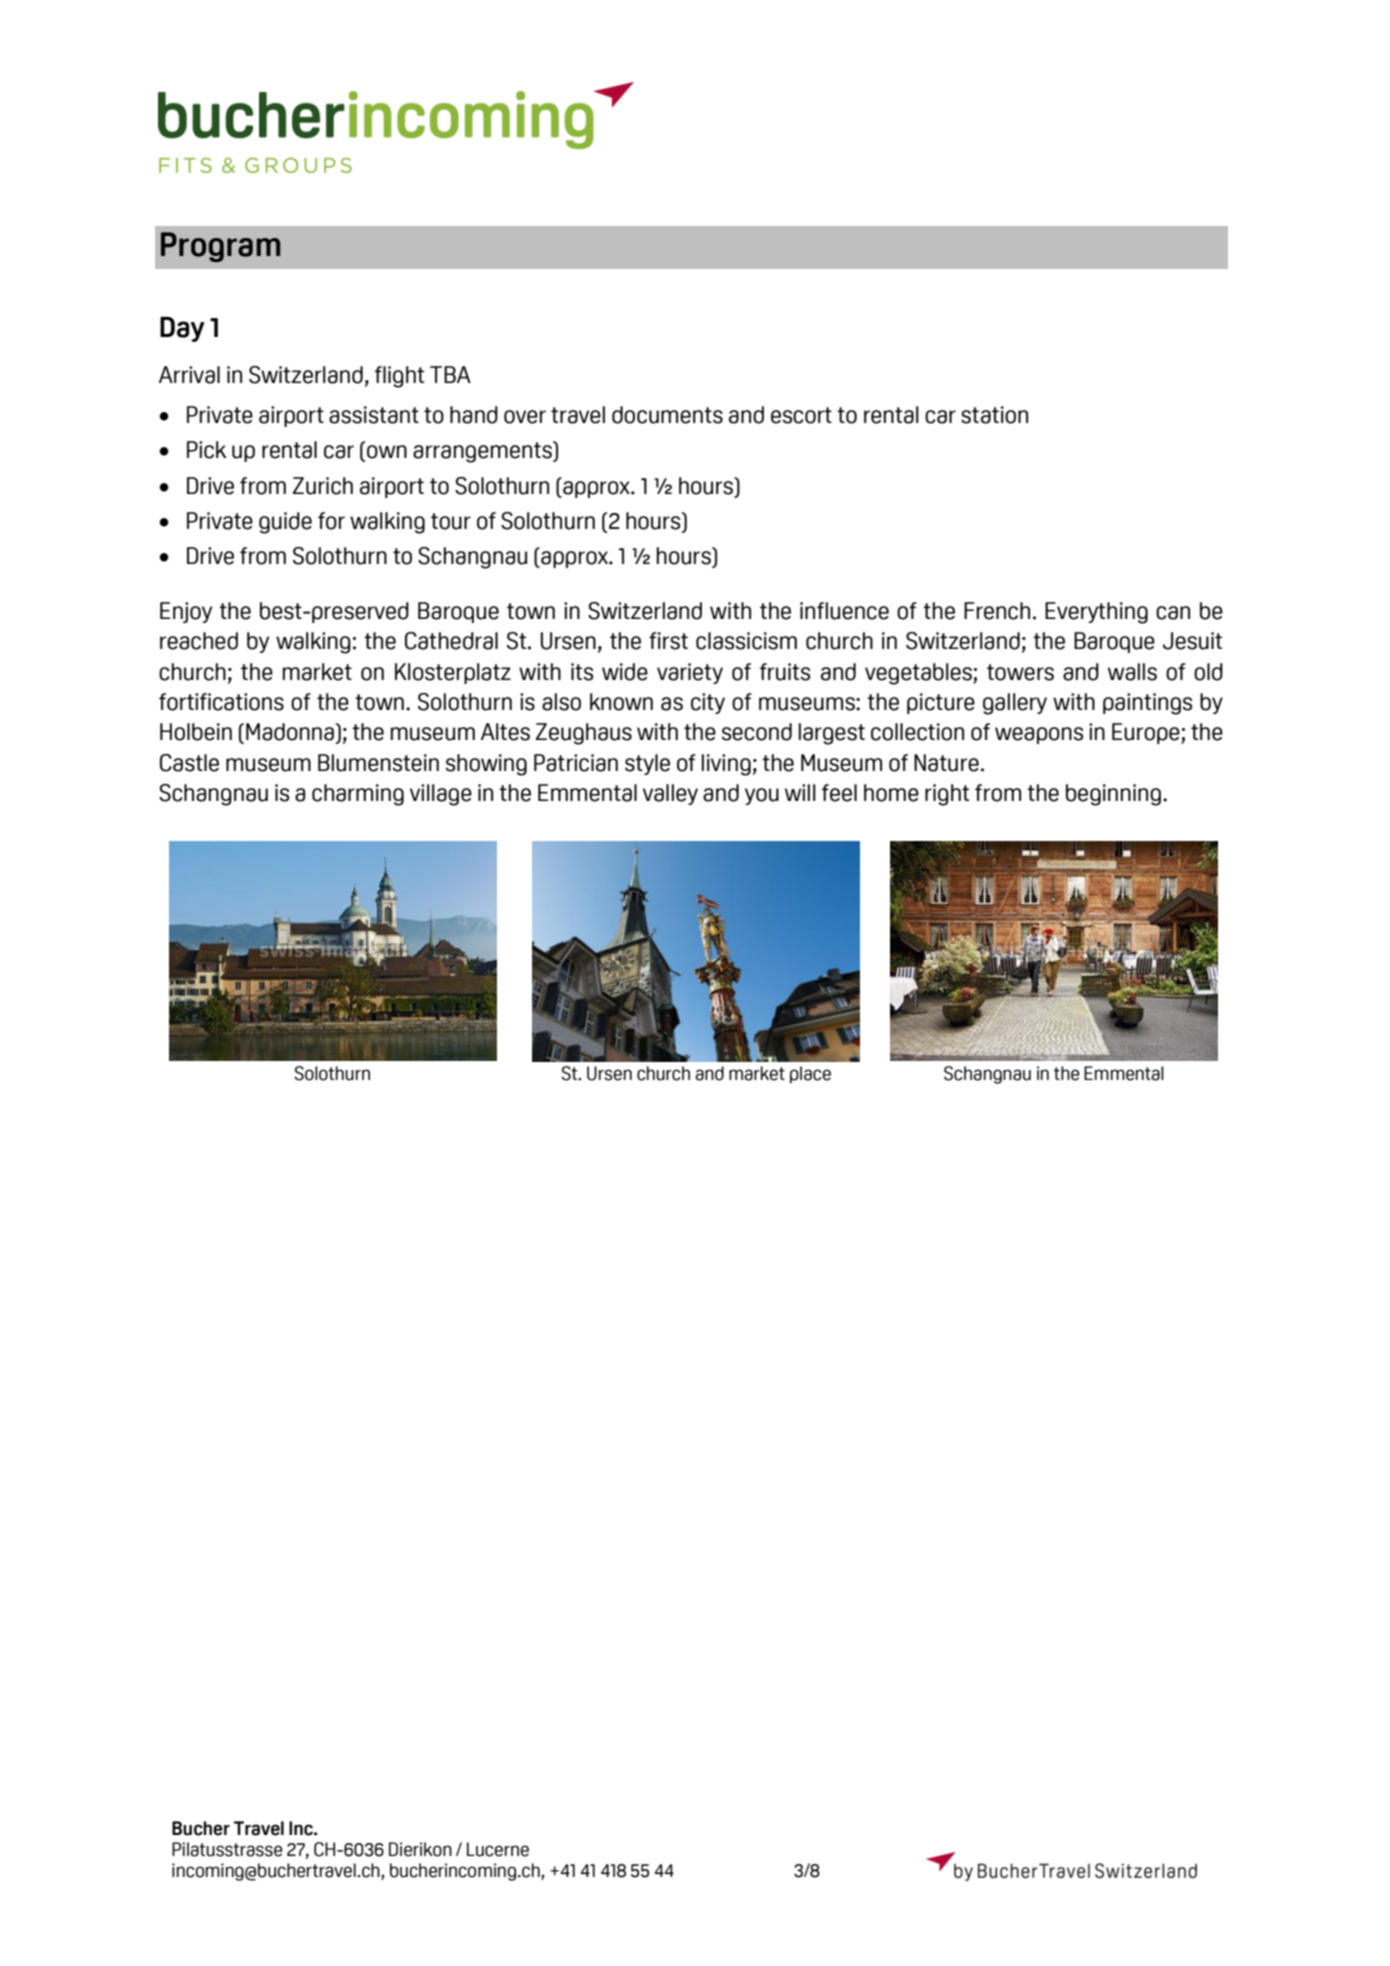 Image resolution: width=1390 pixels, height=1966 pixels. I want to click on valley, so click(670, 794).
